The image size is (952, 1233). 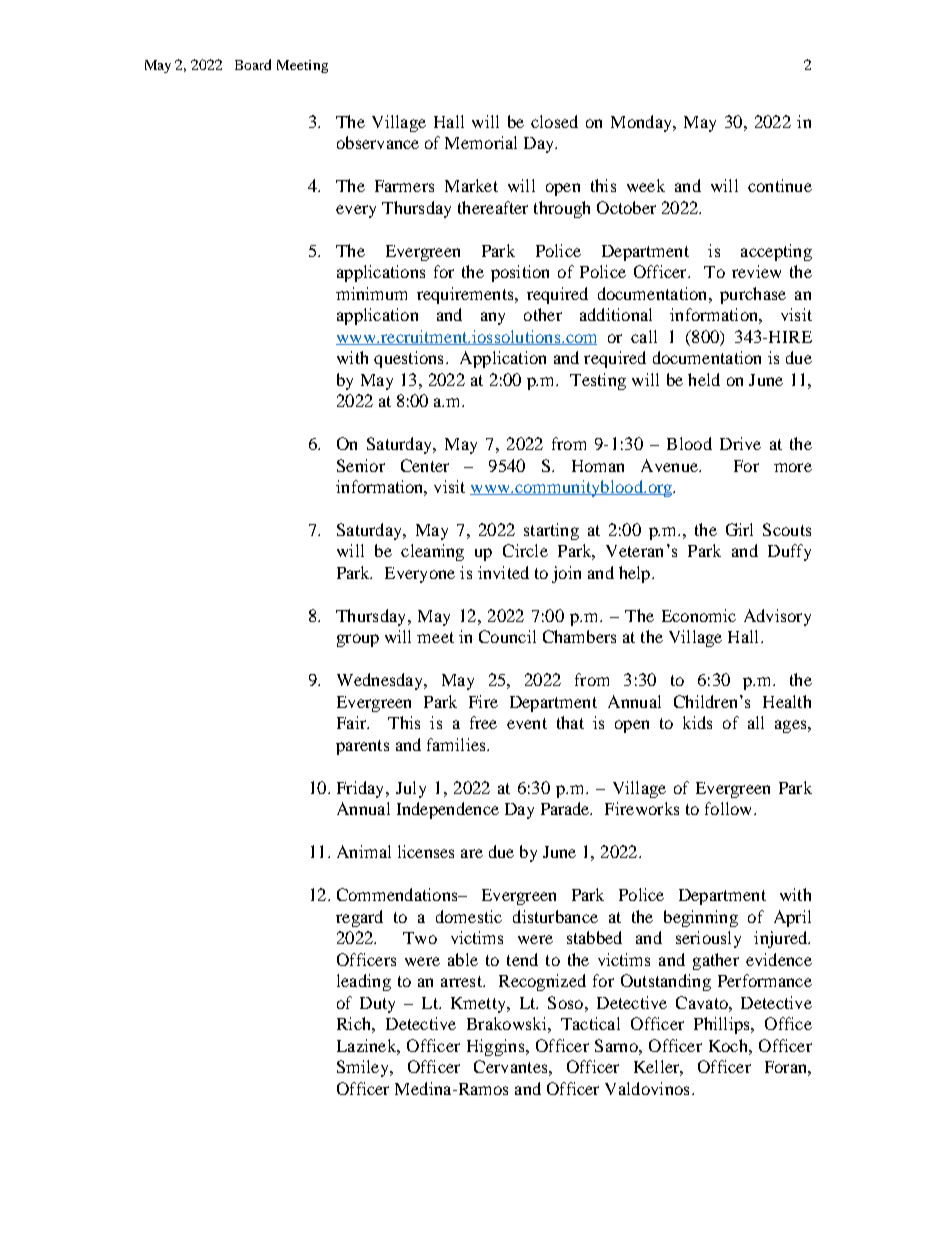 What do you see at coordinates (730, 808) in the image?
I see `follow` at bounding box center [730, 808].
